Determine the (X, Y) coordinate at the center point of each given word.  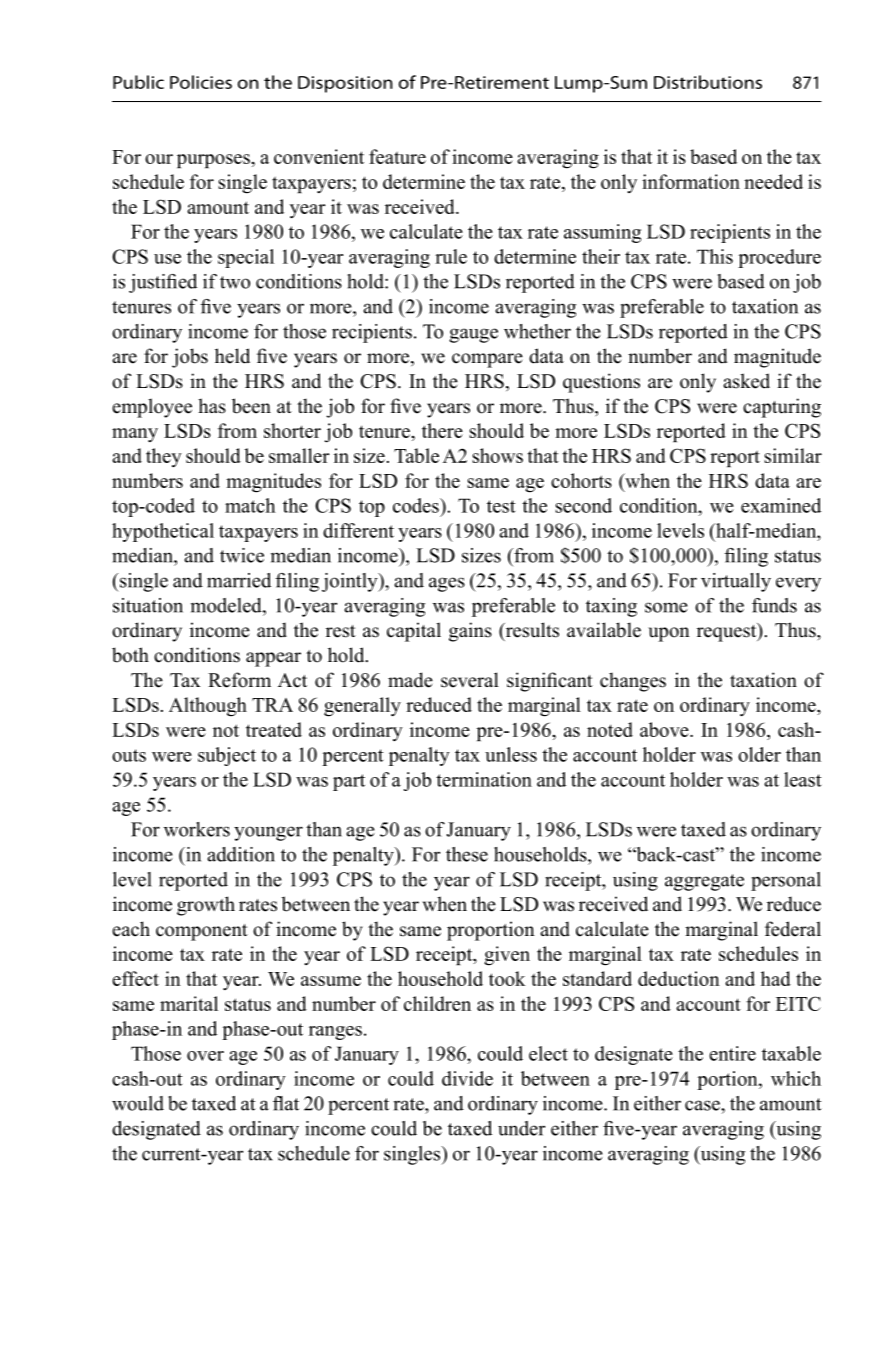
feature (397, 156)
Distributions (708, 82)
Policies (201, 82)
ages (447, 584)
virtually (736, 582)
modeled (227, 605)
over (205, 1056)
